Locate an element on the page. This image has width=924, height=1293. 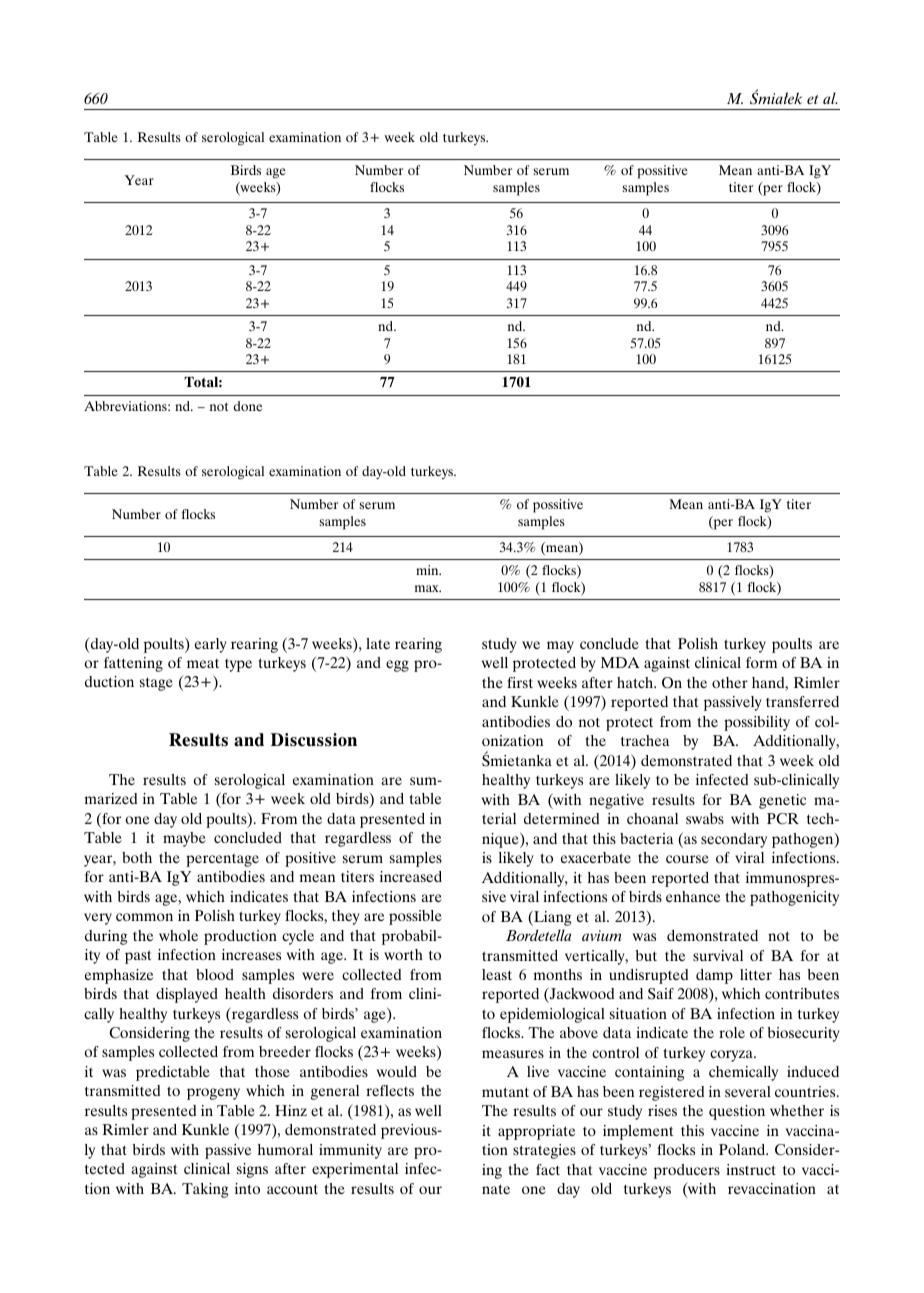
instruct is located at coordinates (751, 1169).
